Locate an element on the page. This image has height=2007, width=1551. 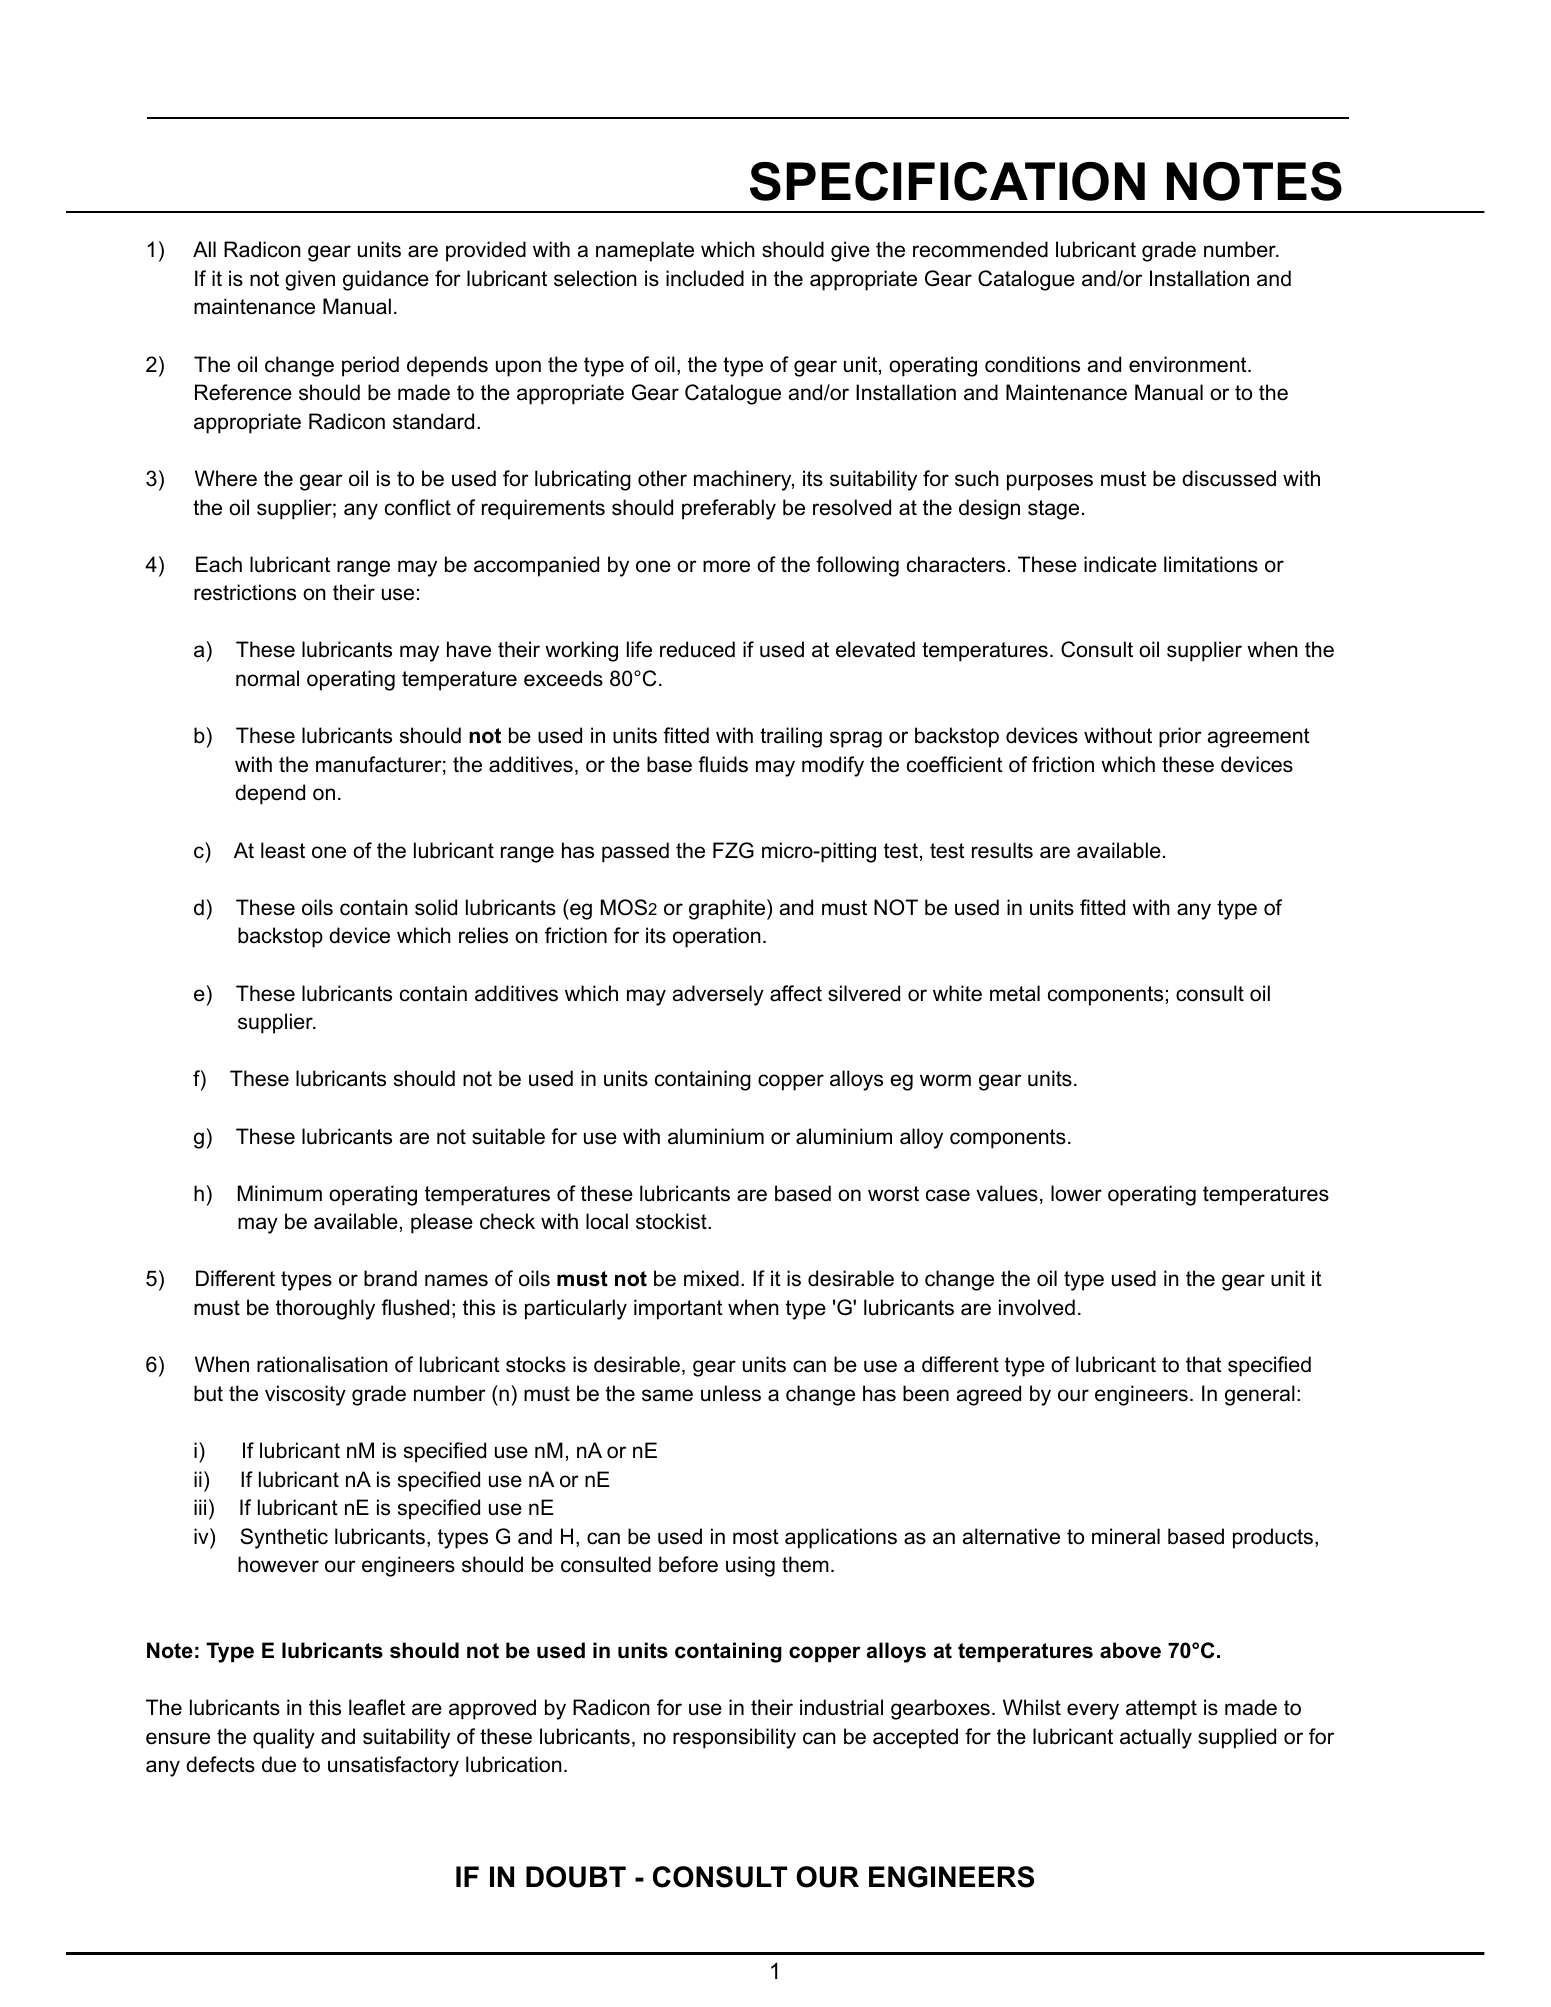
least is located at coordinates (283, 850).
